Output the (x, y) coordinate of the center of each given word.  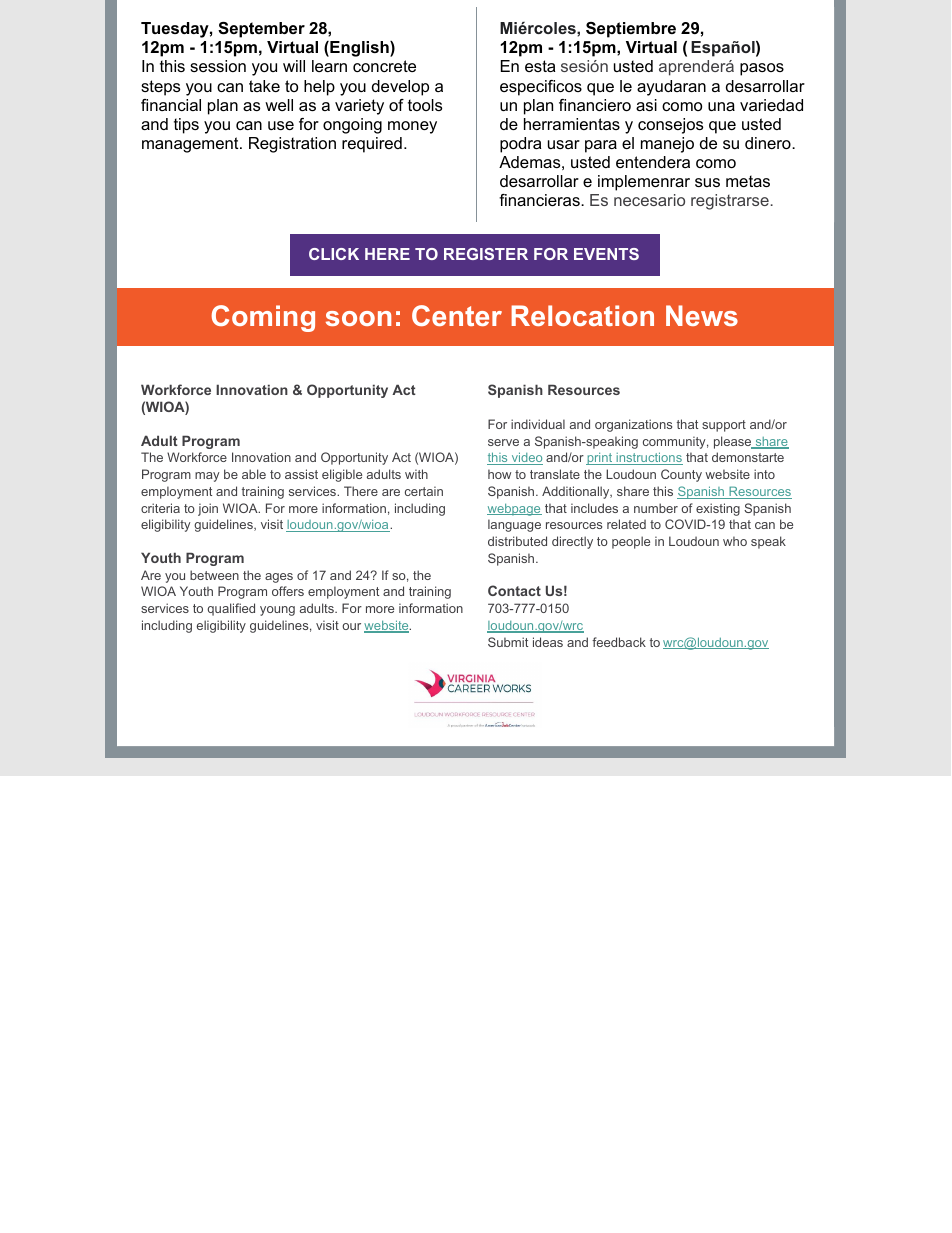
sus (707, 182)
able (254, 474)
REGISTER (486, 254)
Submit (508, 642)
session (218, 66)
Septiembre (631, 30)
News (702, 315)
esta (540, 66)
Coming (263, 318)
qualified (231, 609)
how (499, 474)
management (191, 145)
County (681, 475)
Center (457, 315)
